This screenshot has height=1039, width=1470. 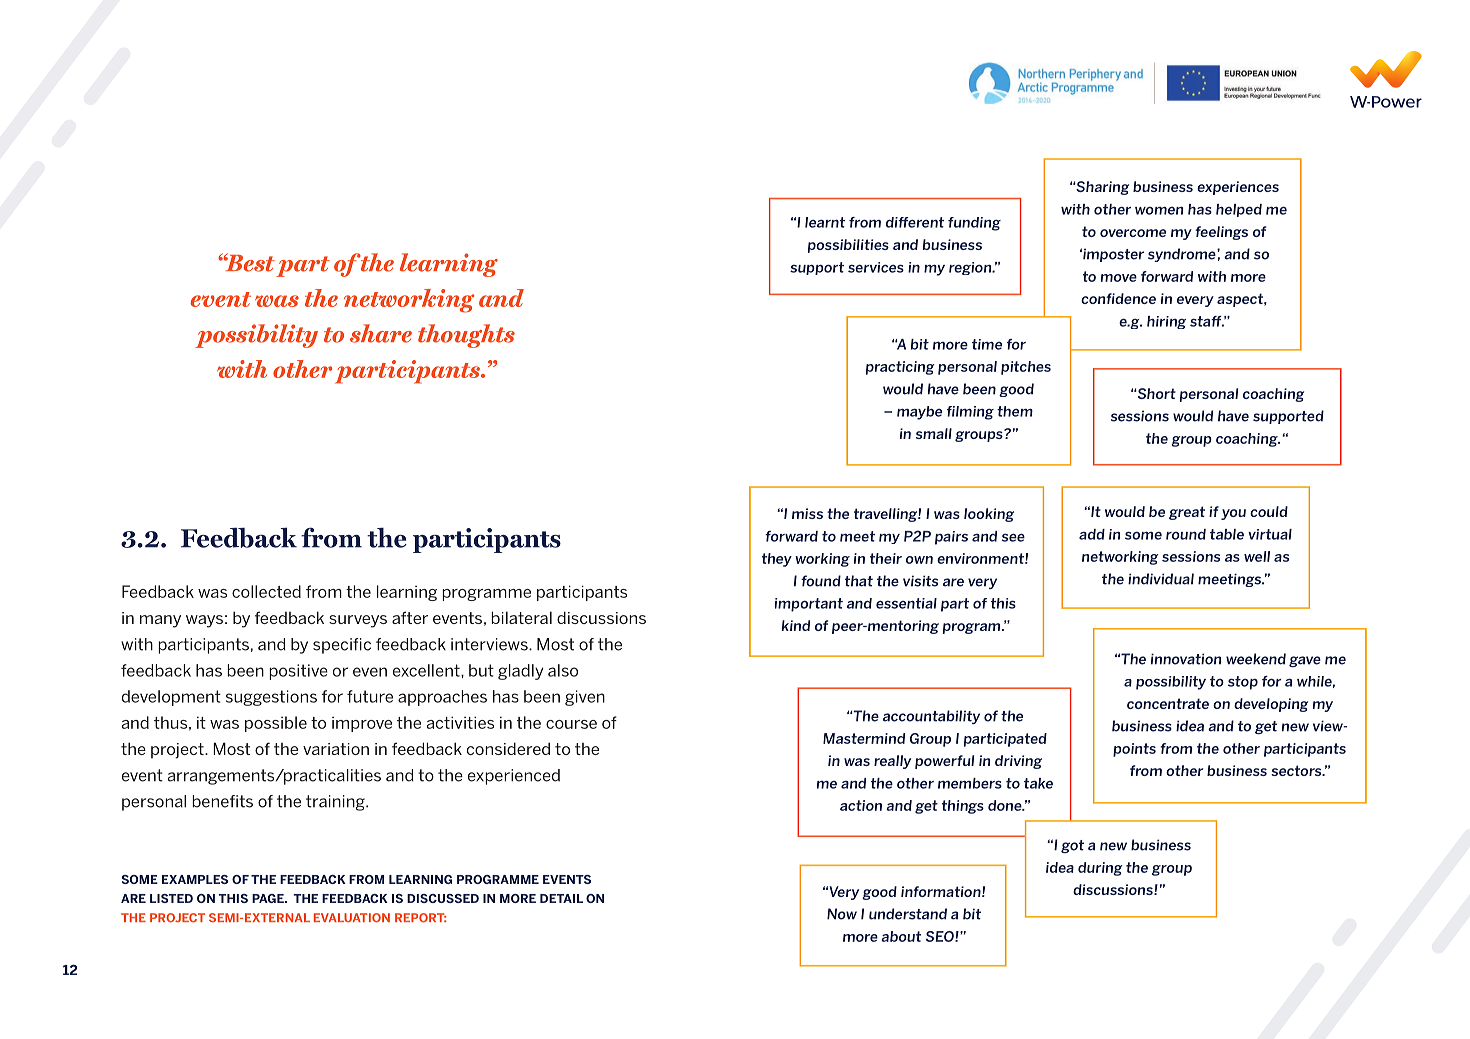 What do you see at coordinates (276, 724) in the screenshot?
I see `possible` at bounding box center [276, 724].
